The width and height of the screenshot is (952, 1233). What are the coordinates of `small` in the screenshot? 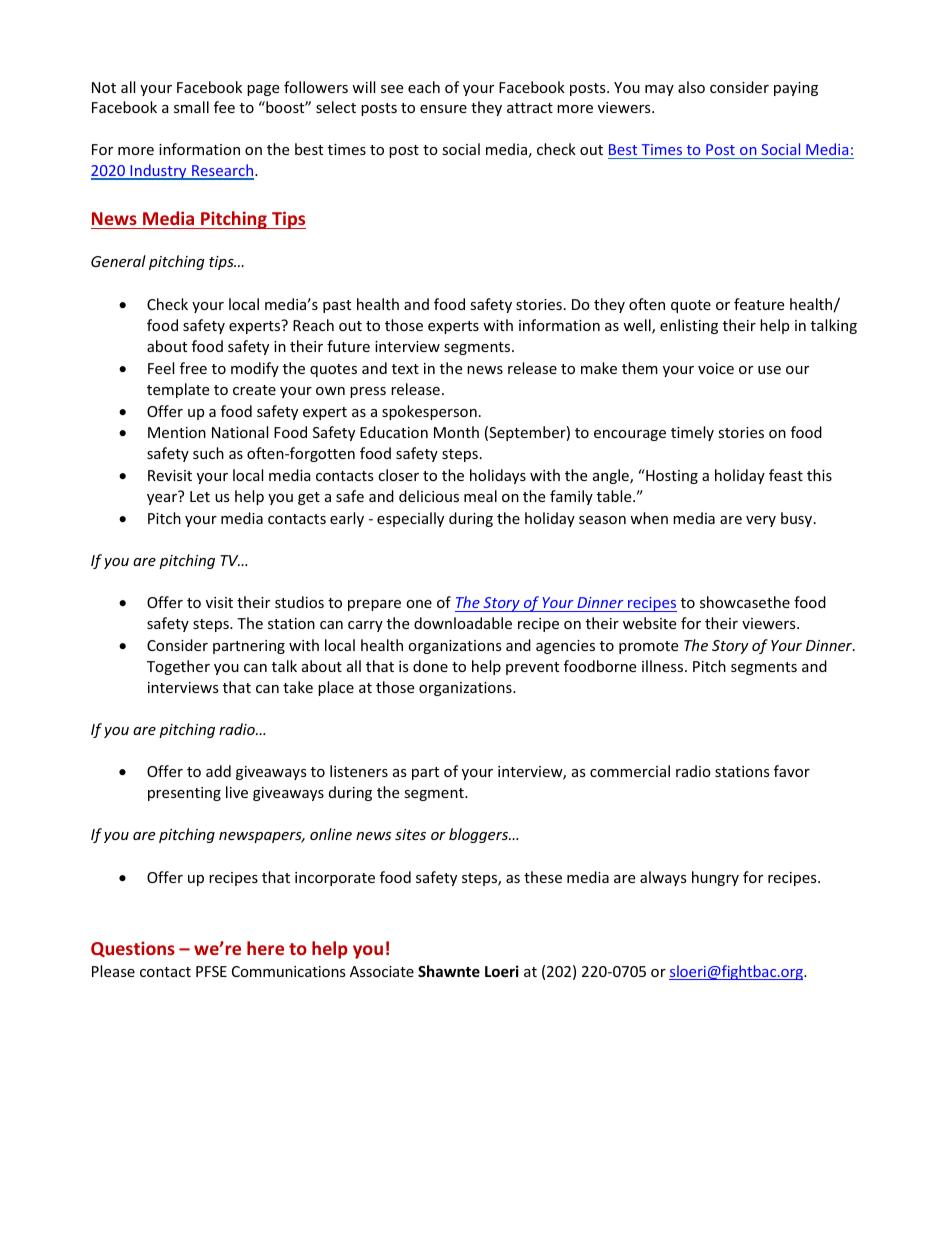 It's located at (191, 107).
